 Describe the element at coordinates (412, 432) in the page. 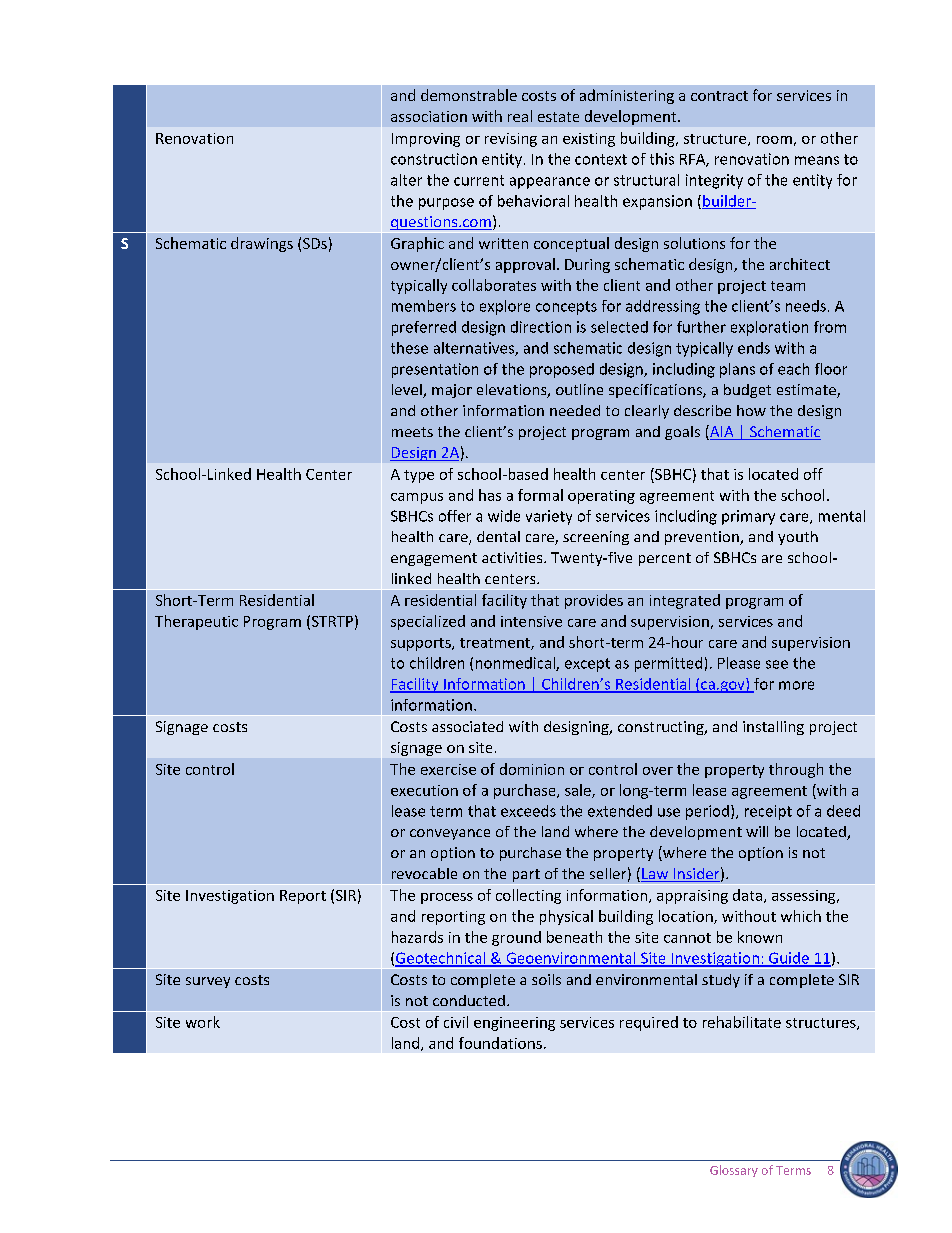

I see `meets` at that location.
